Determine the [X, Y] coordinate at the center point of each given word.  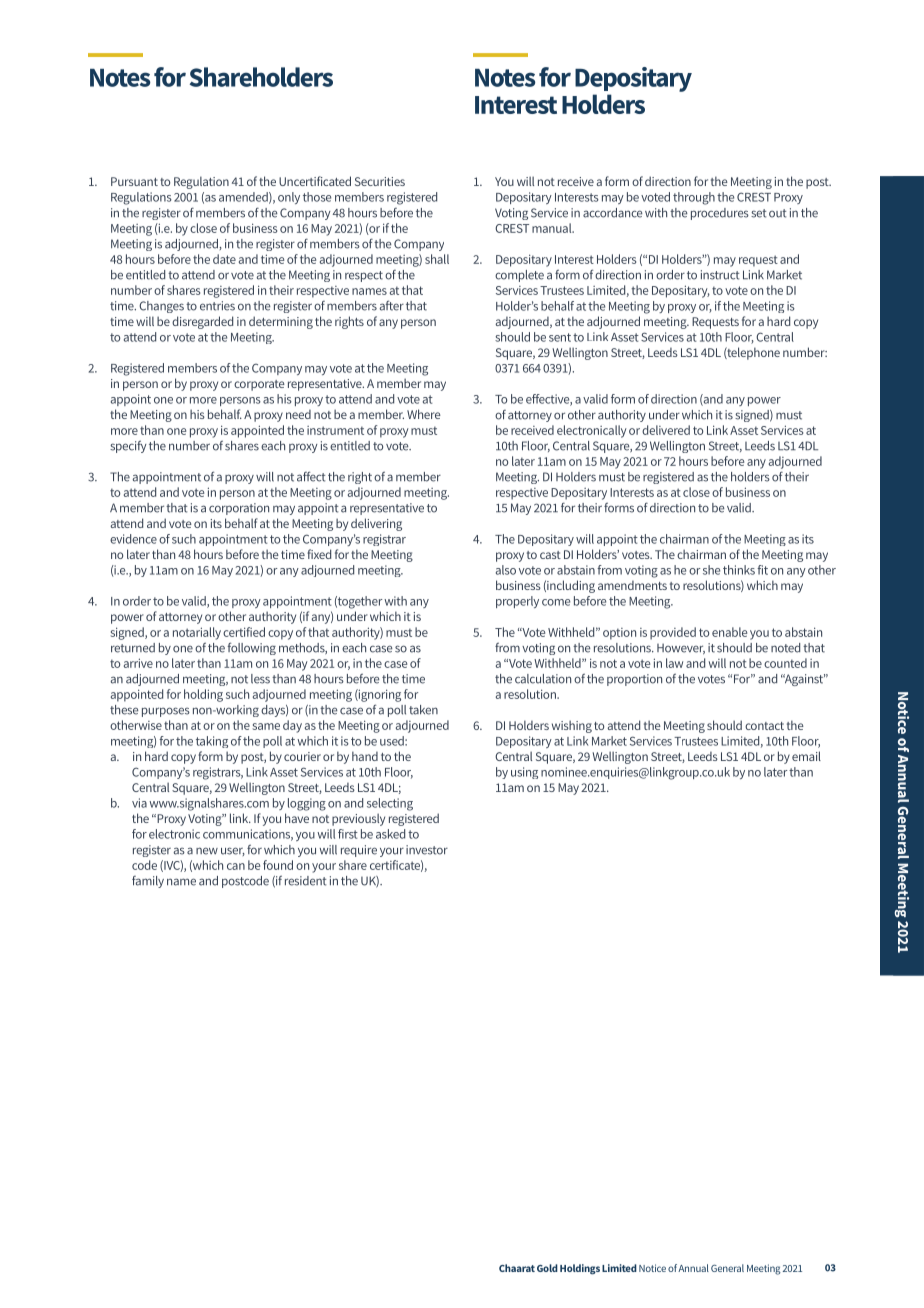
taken [423, 710]
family [148, 882]
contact [764, 726]
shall [437, 259]
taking [212, 742]
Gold [547, 1268]
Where [424, 414]
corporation [239, 509]
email [806, 756]
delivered [666, 430]
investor [427, 850]
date [224, 259]
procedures [720, 214]
